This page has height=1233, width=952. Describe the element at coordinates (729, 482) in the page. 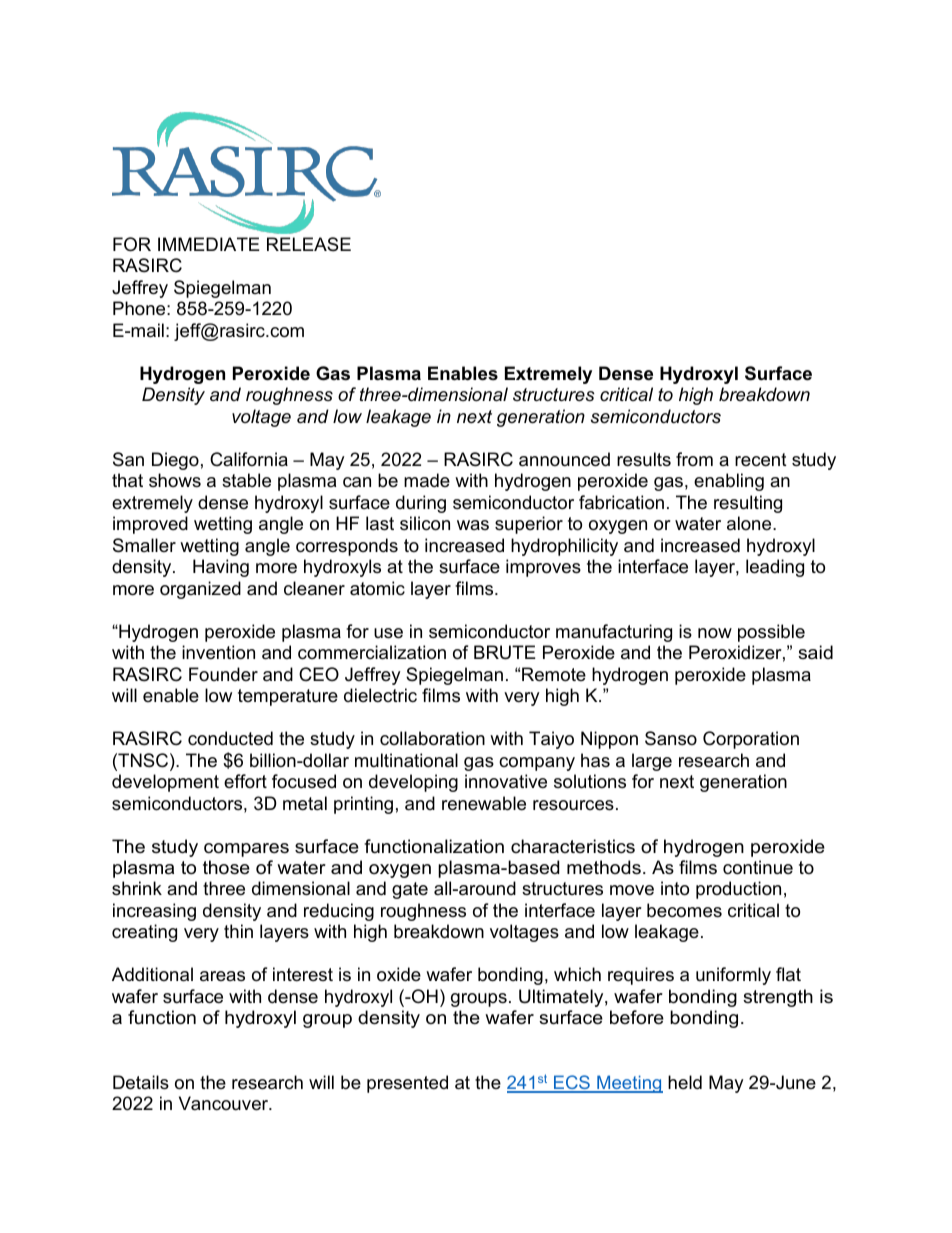

I see `enabling` at that location.
